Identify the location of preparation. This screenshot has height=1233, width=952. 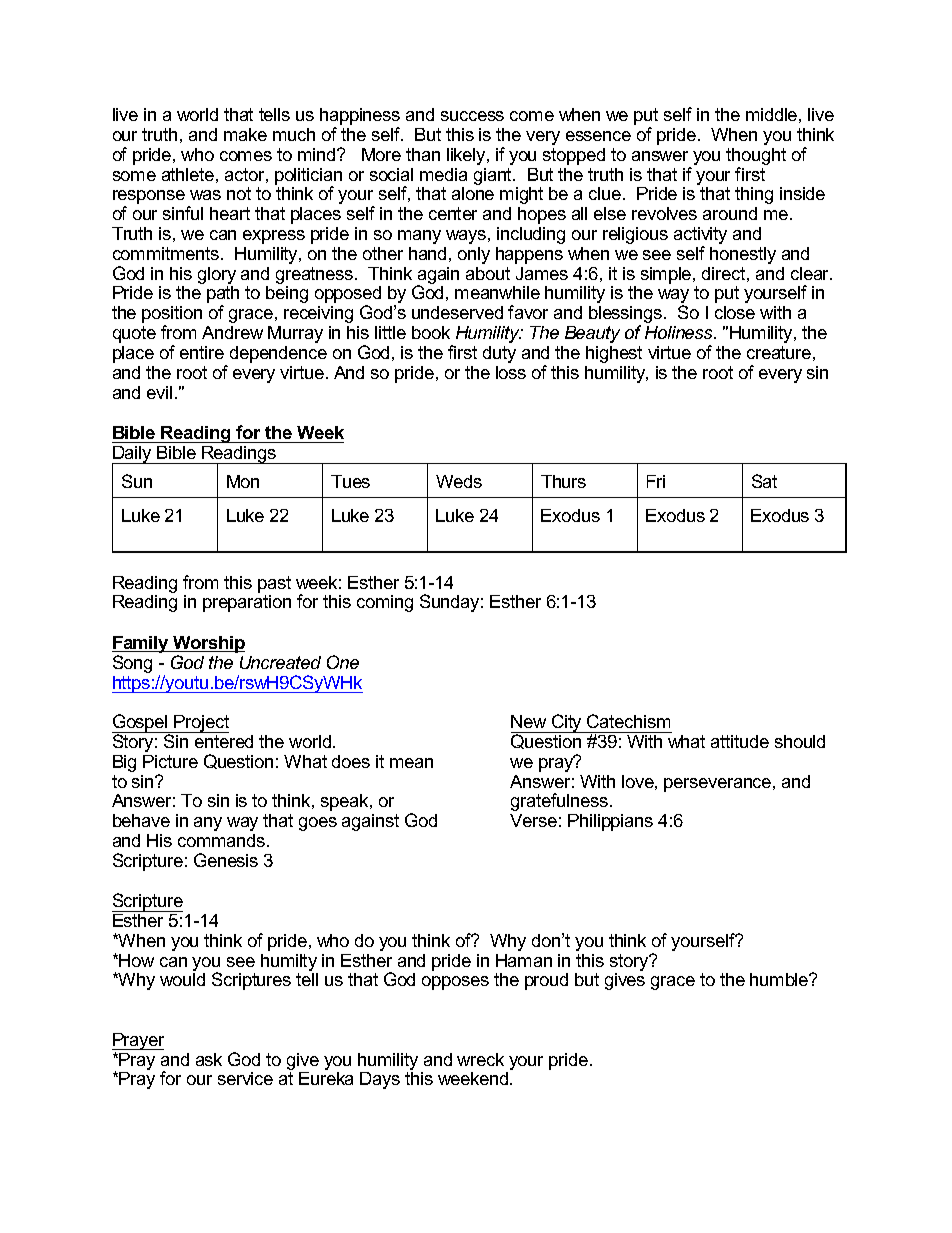
(247, 603).
